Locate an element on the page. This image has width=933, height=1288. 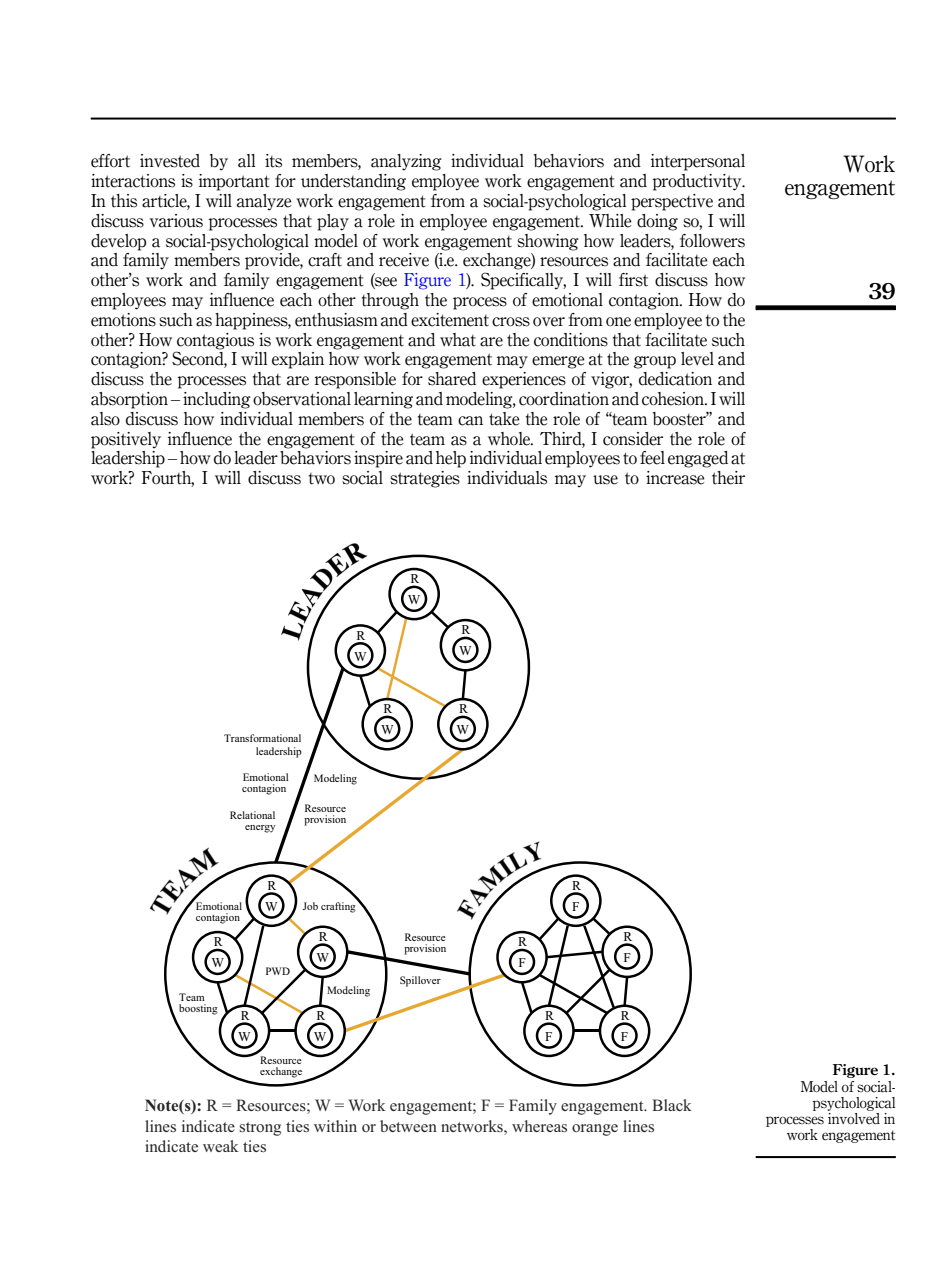
whereas is located at coordinates (539, 1126).
